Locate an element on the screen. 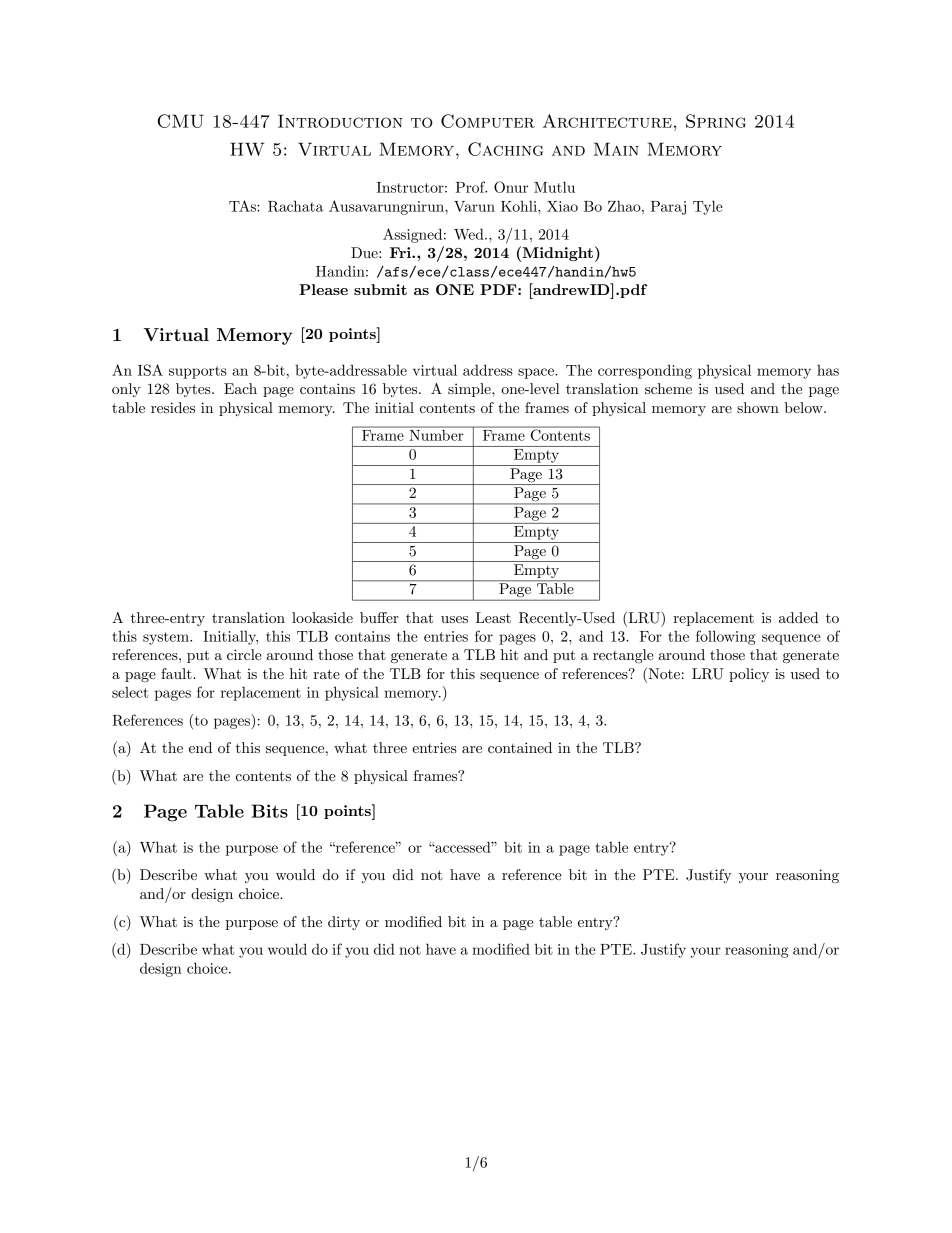 The image size is (952, 1233). dirty is located at coordinates (344, 923).
